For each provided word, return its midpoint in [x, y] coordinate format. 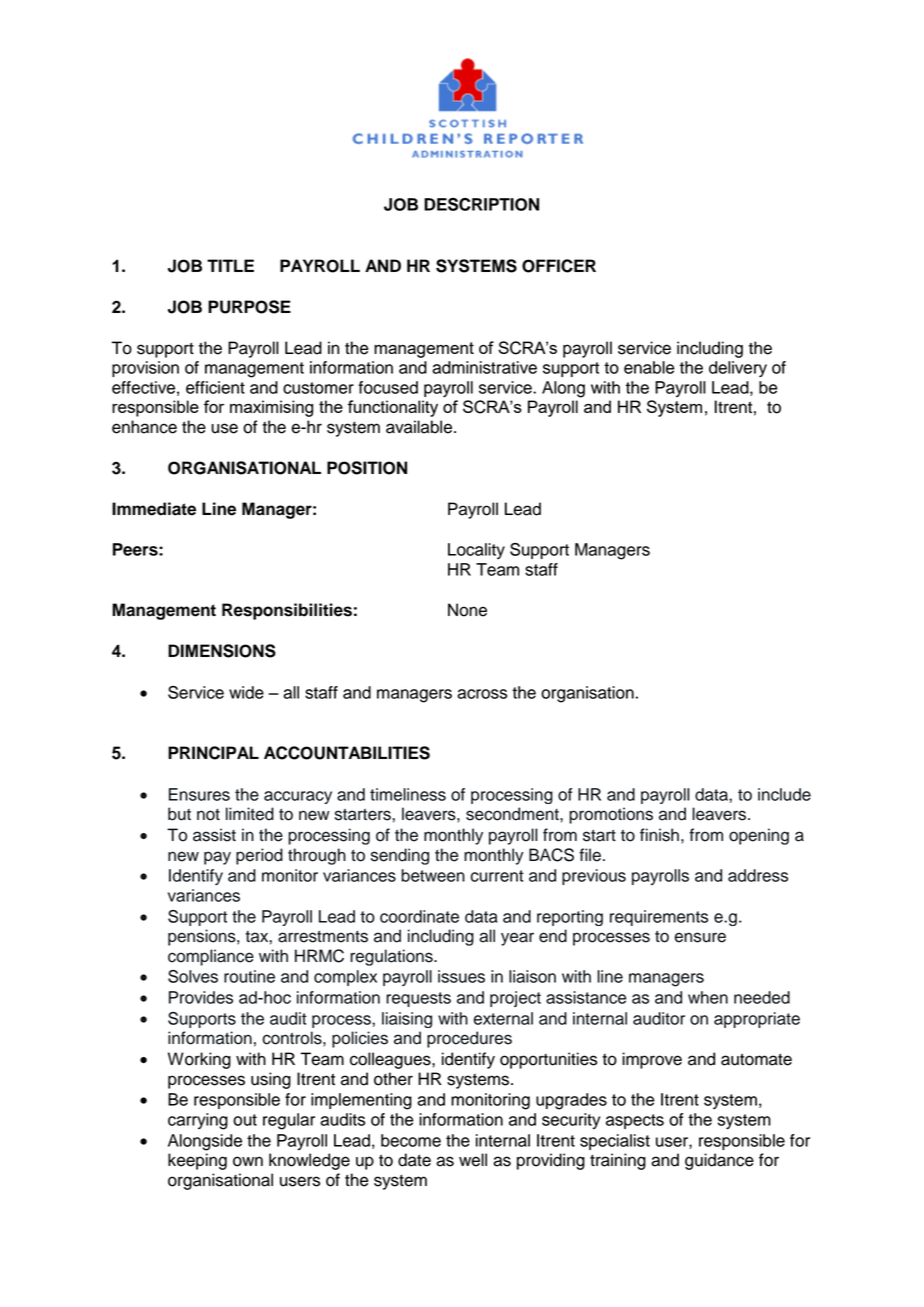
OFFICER [559, 266]
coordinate [419, 916]
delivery [738, 369]
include [784, 794]
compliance [211, 957]
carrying [198, 1121]
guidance [719, 1161]
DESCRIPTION [481, 204]
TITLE [230, 265]
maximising [271, 408]
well [473, 1160]
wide [246, 692]
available [420, 427]
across [482, 694]
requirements [659, 918]
